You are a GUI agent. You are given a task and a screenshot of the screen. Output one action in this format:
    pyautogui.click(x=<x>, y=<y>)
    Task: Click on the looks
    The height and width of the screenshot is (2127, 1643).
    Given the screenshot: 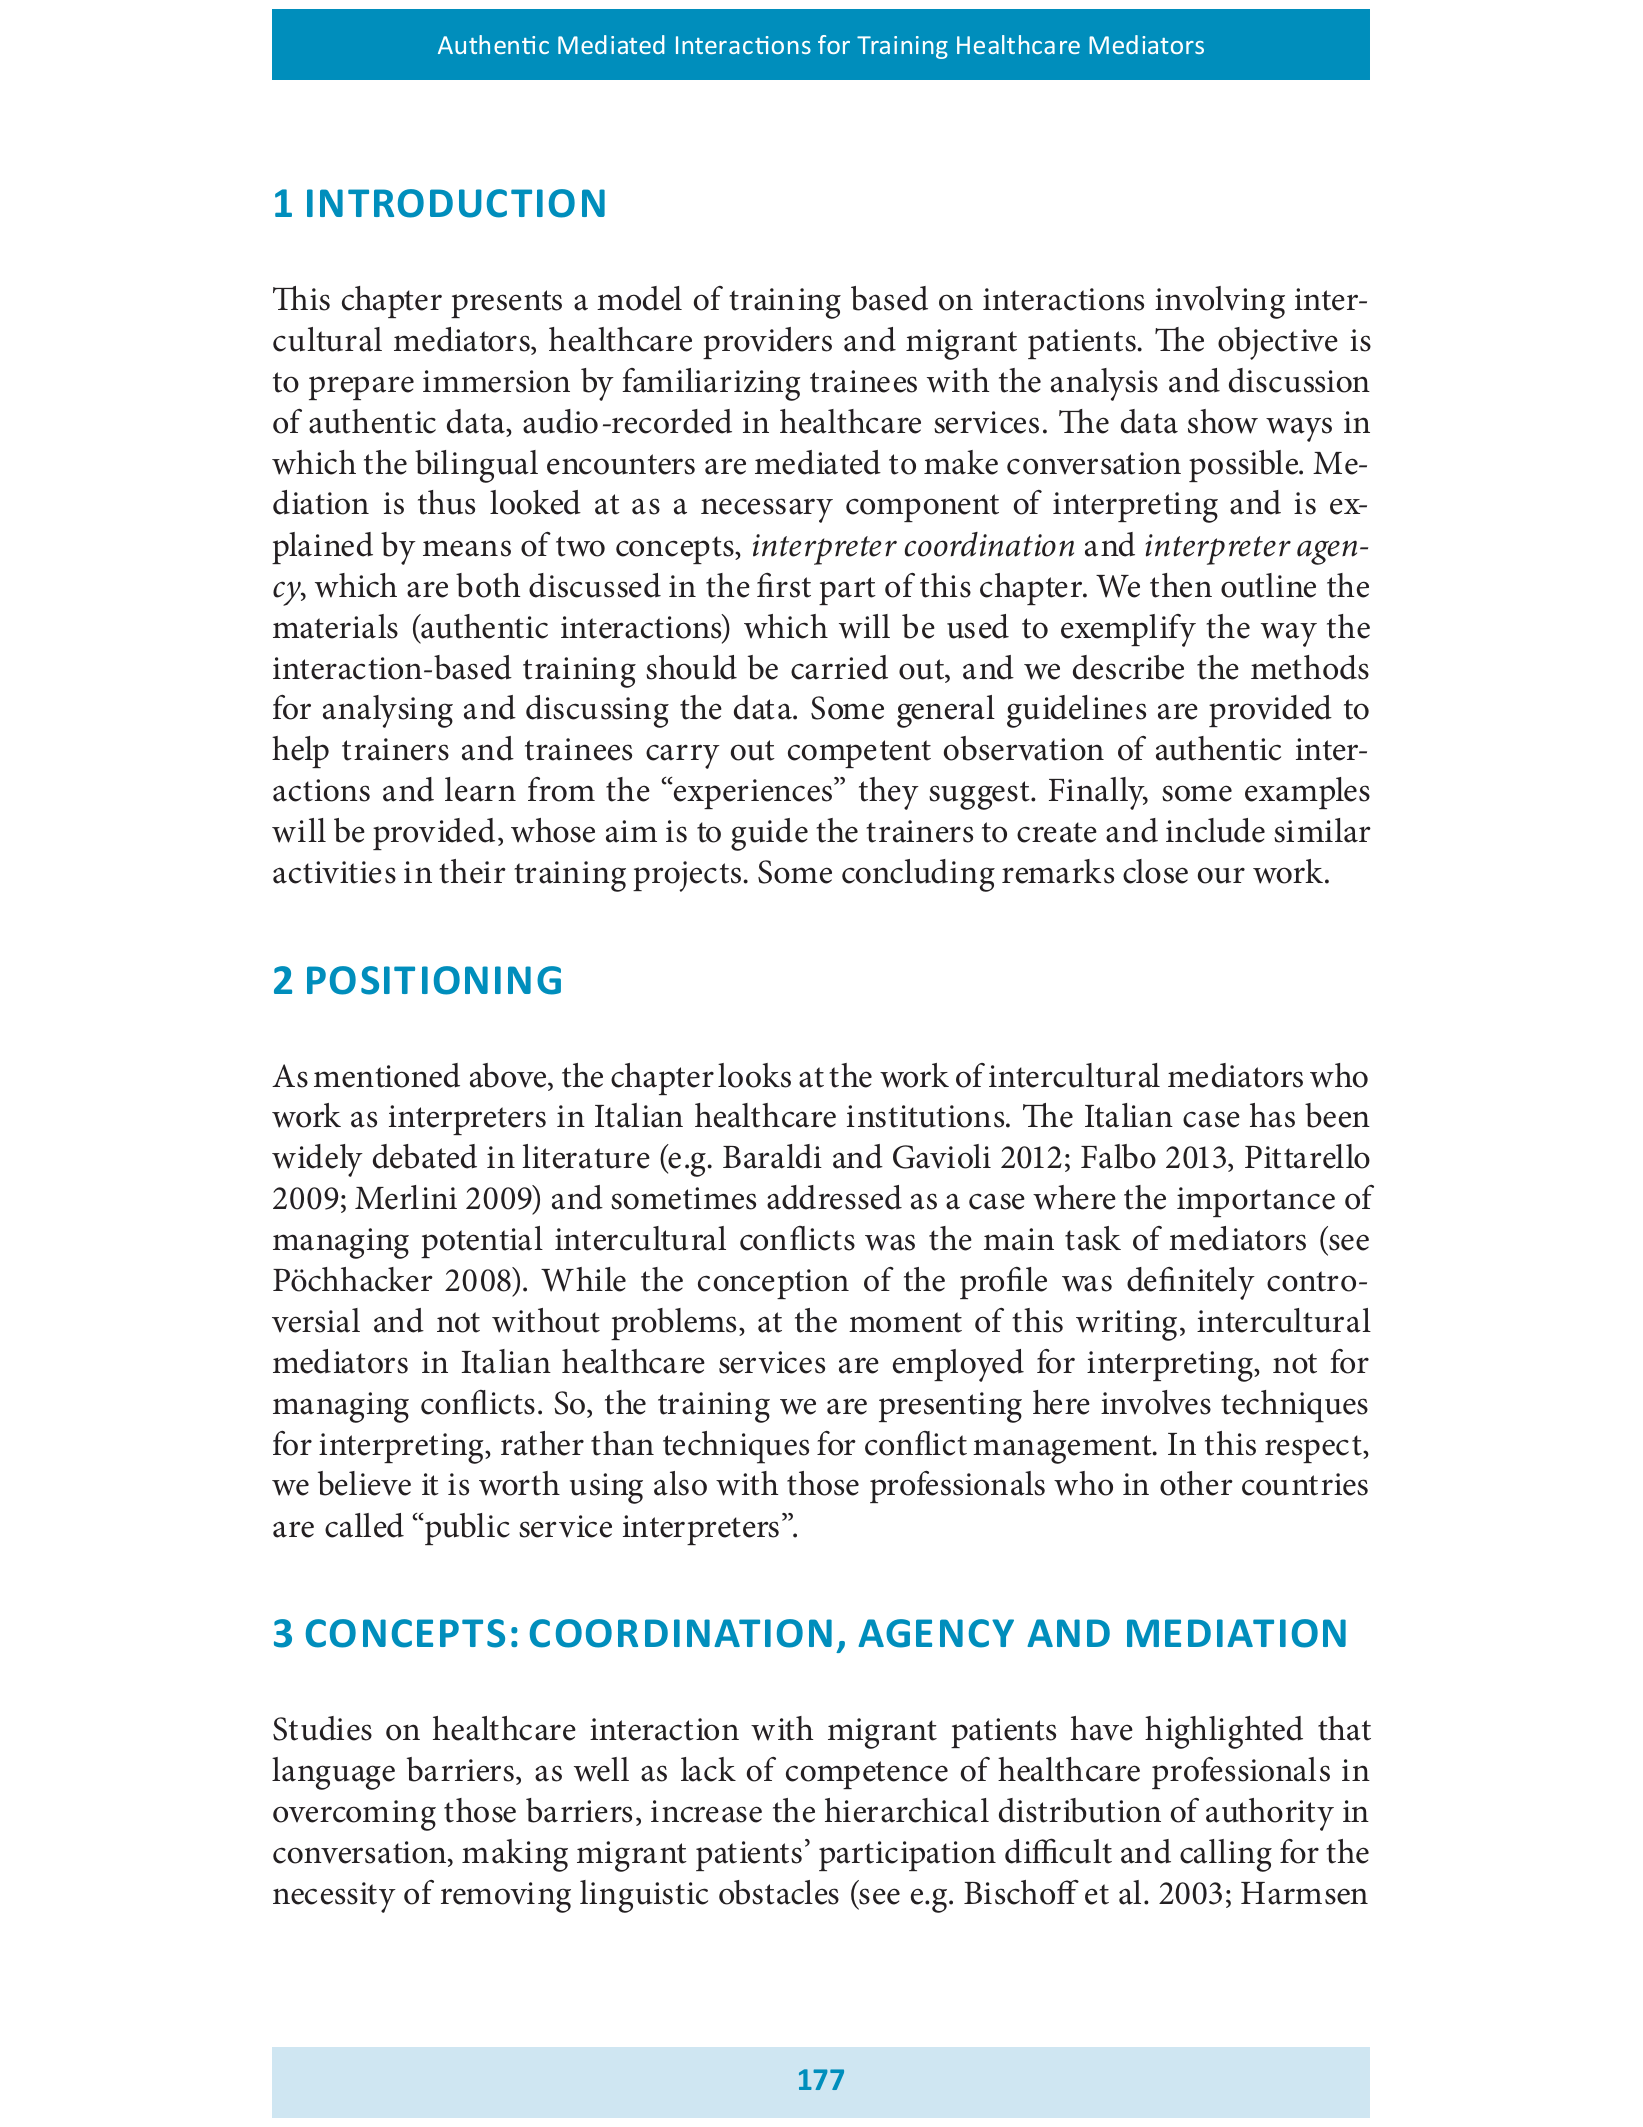 What is the action you would take?
    pyautogui.click(x=754, y=1075)
